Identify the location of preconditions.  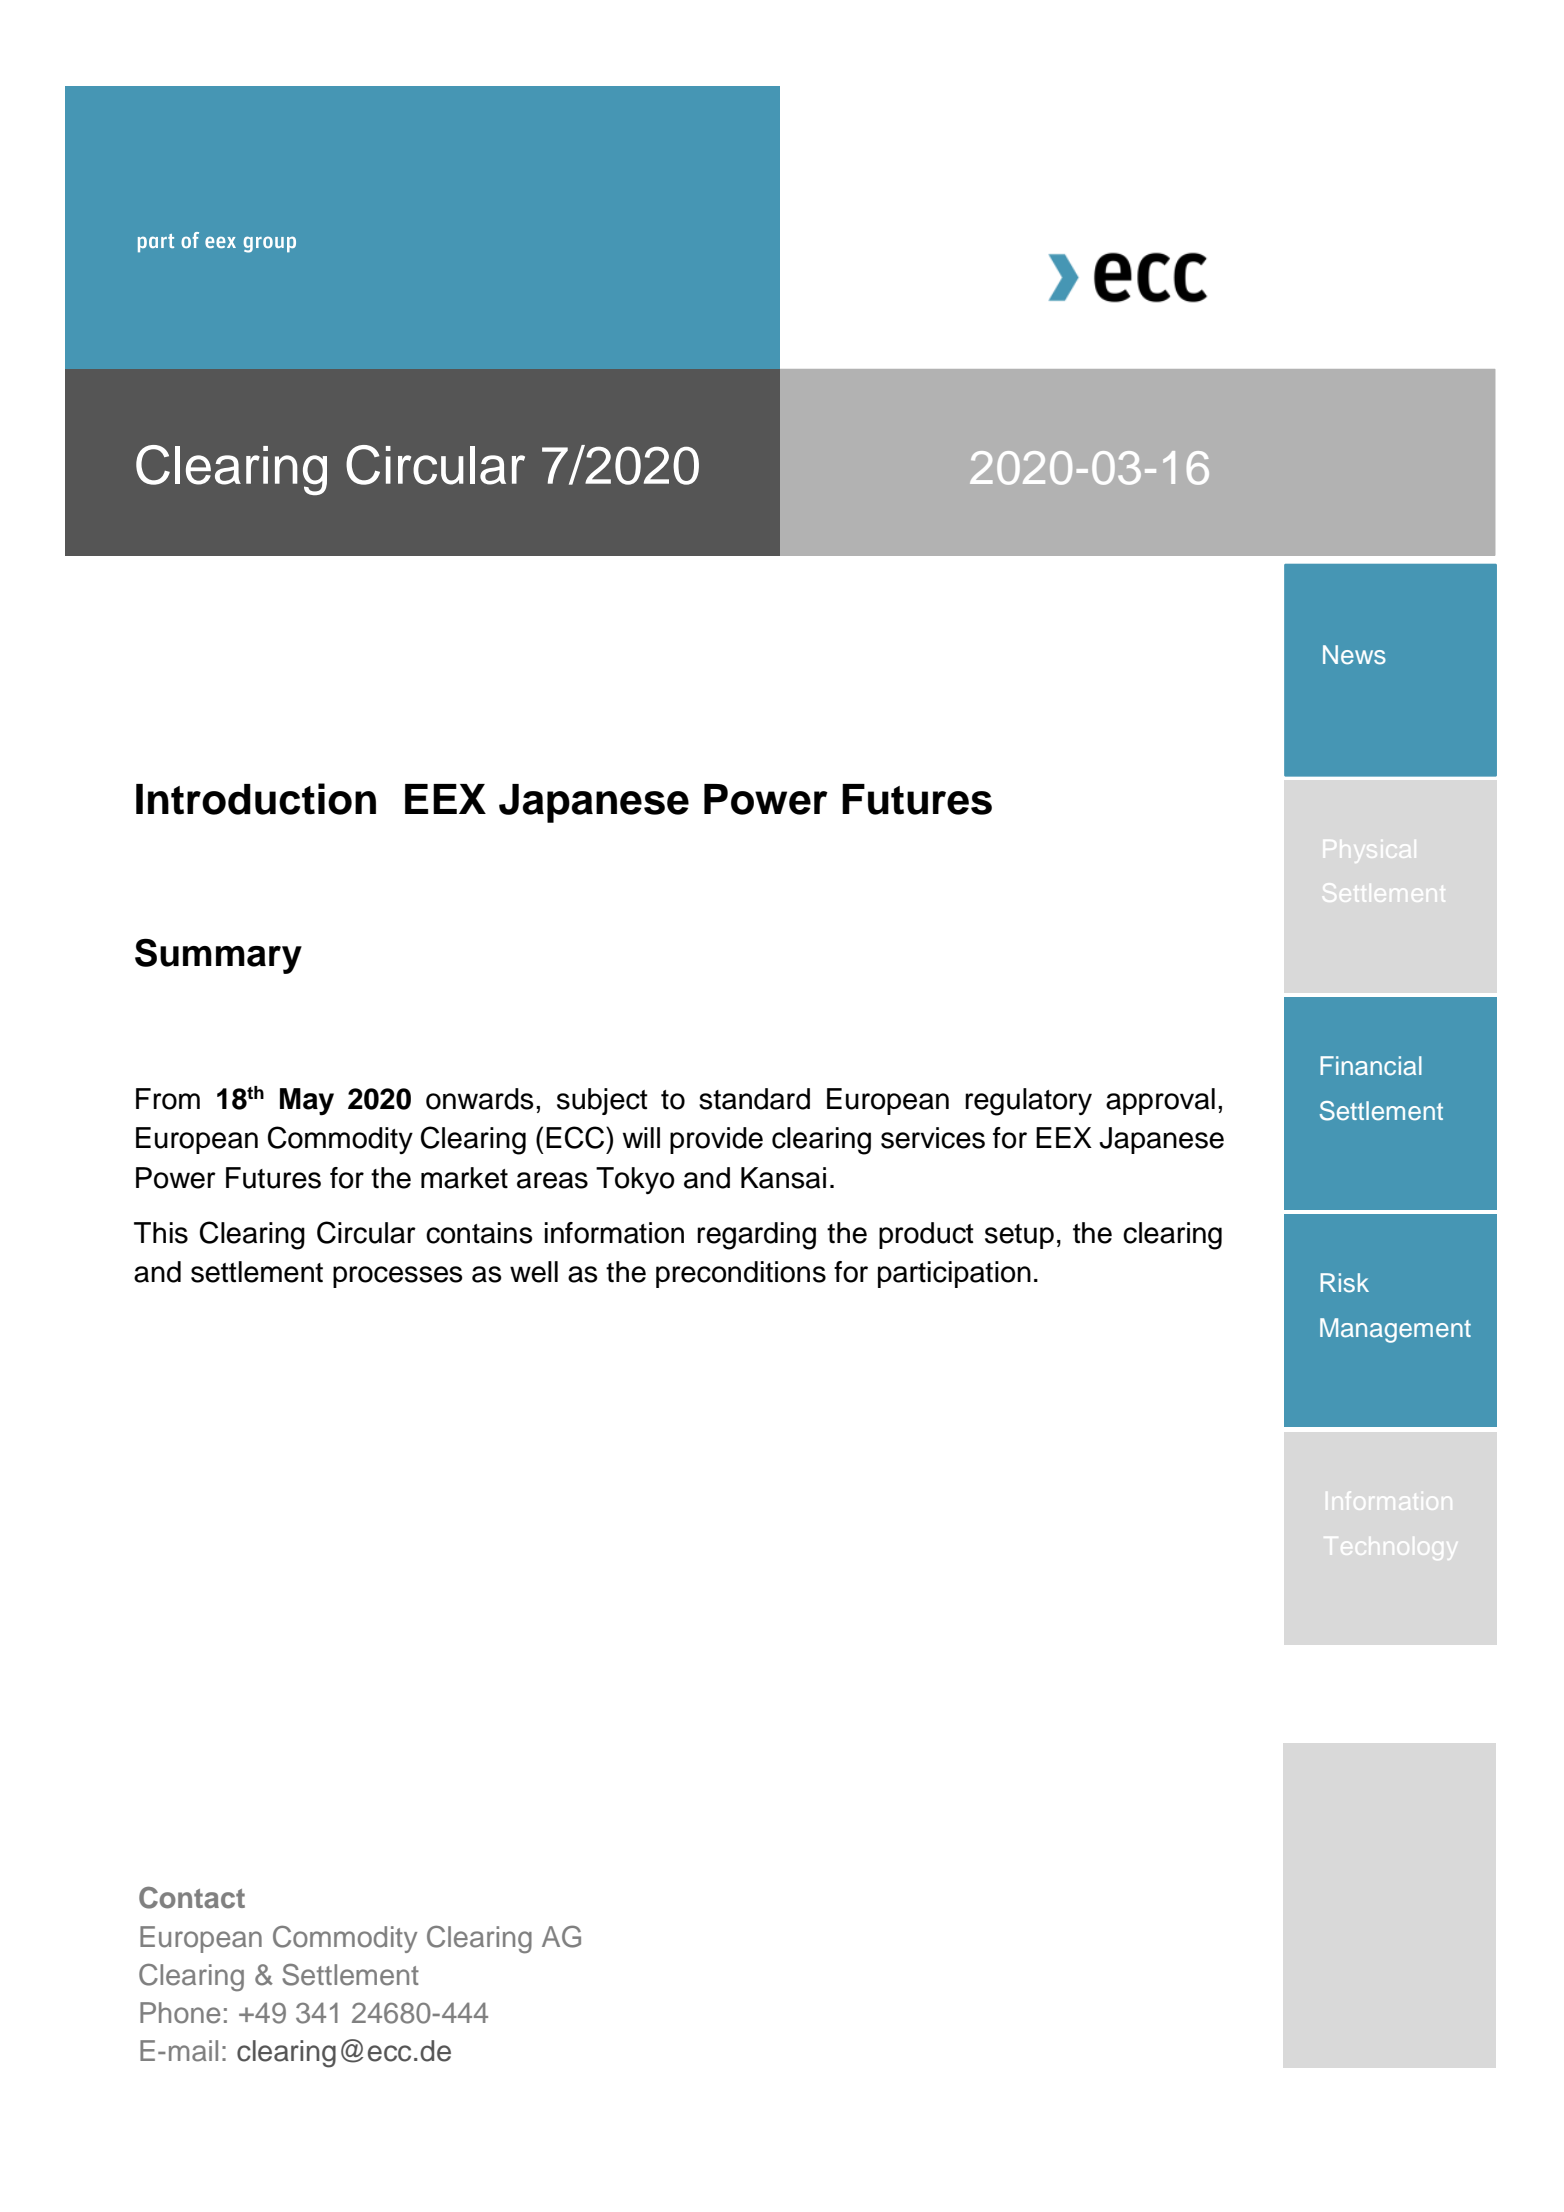
(741, 1274).
